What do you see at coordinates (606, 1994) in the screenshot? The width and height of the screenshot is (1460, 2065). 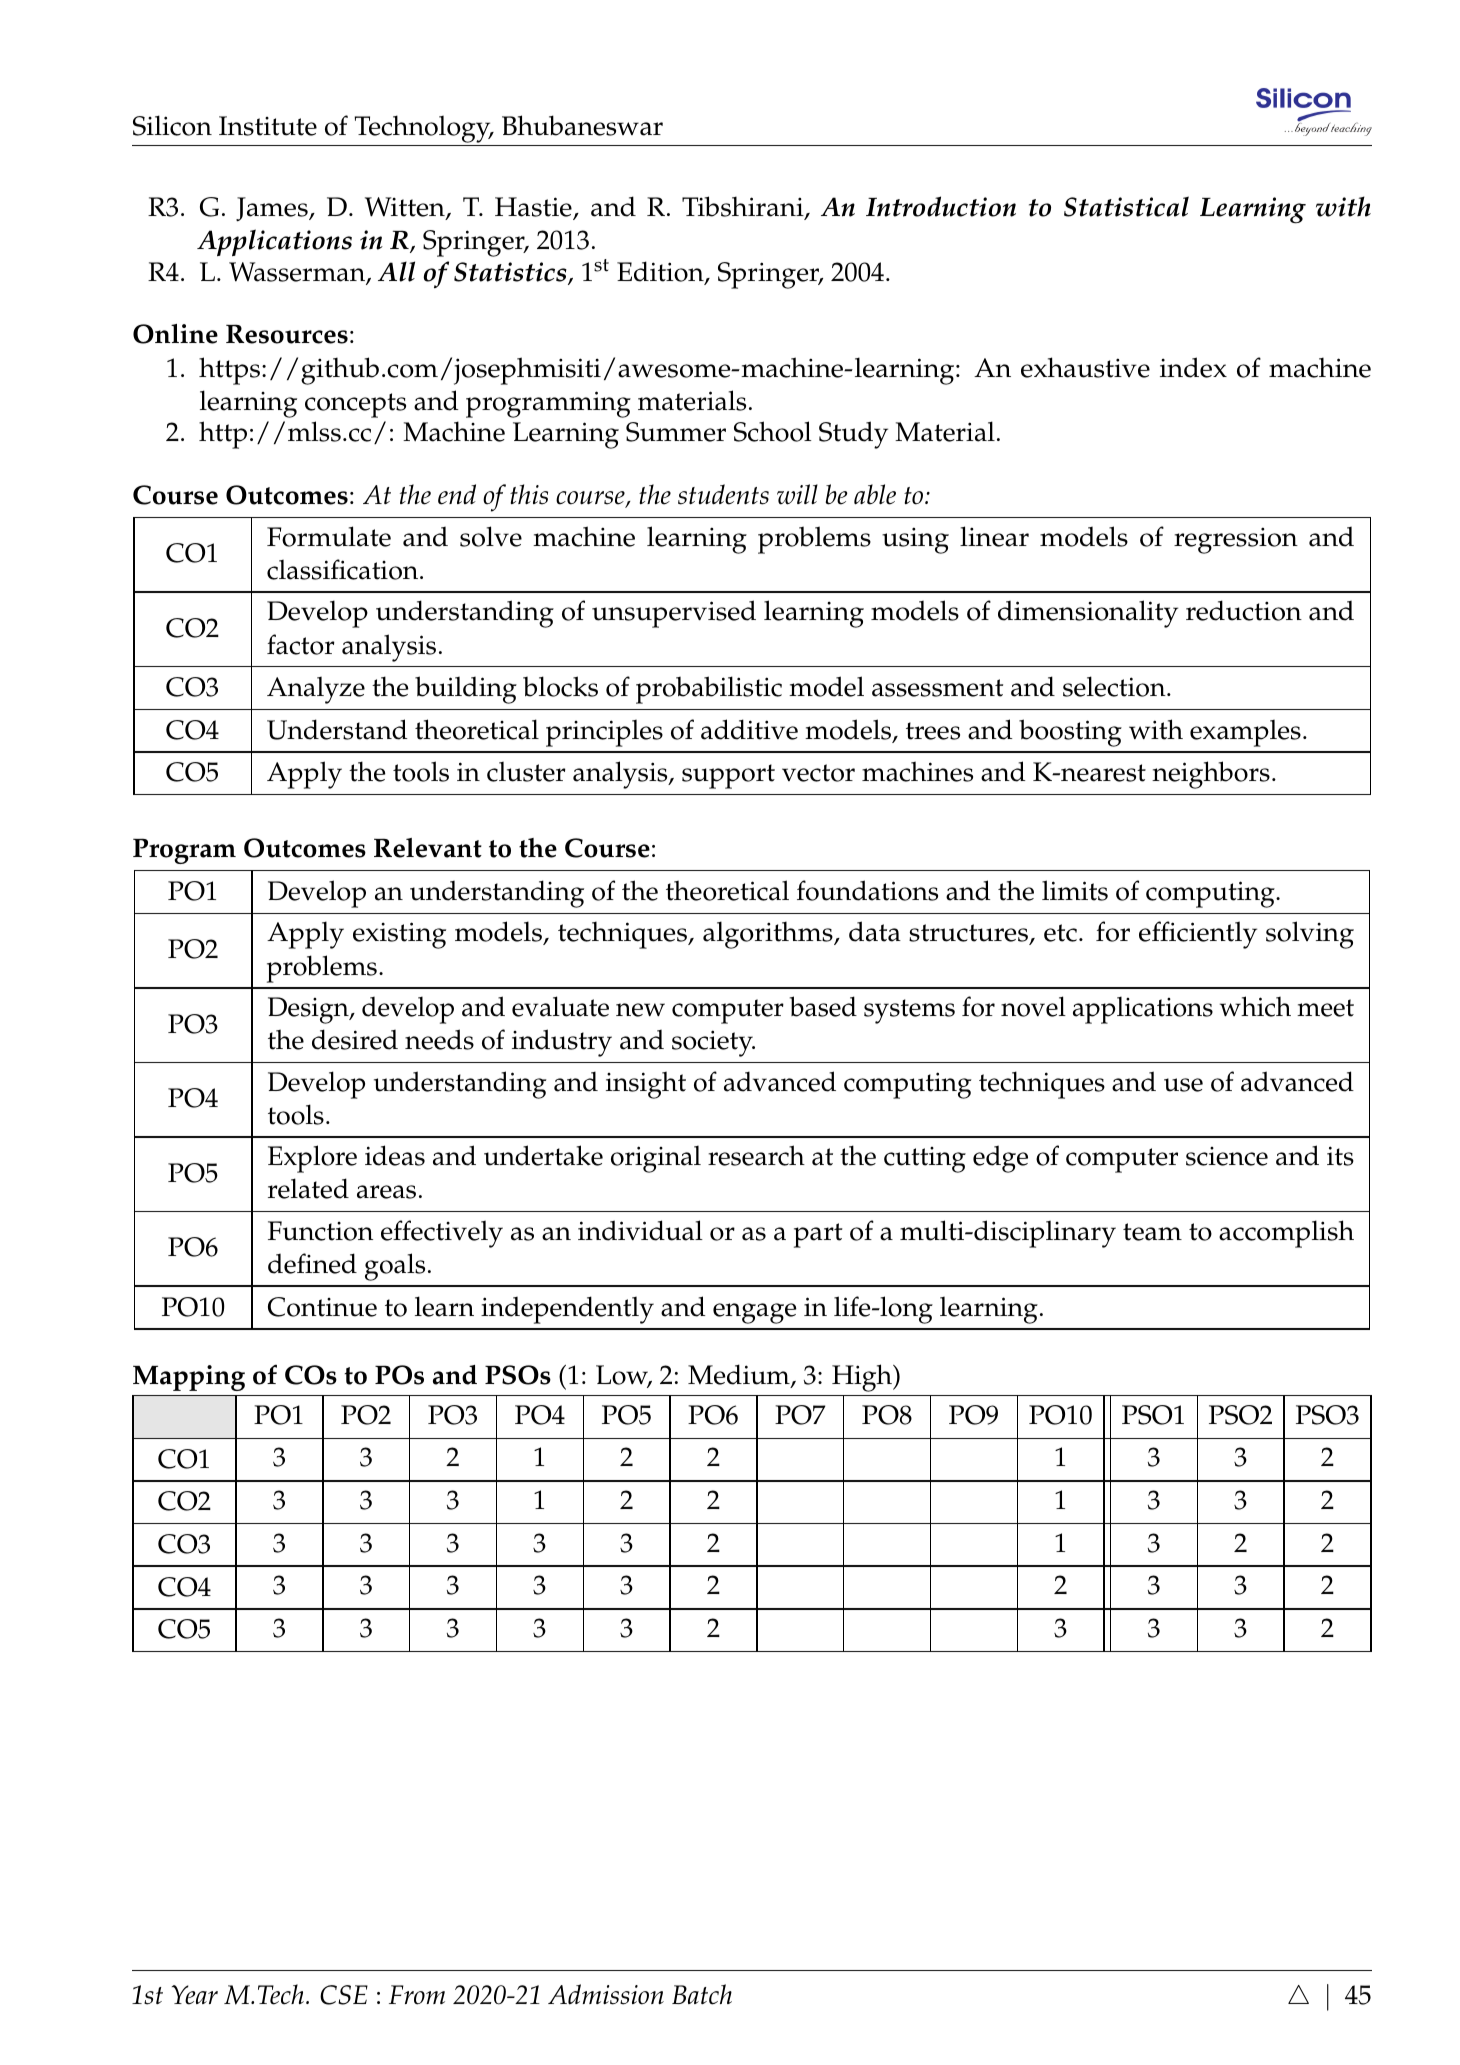 I see `Admission` at bounding box center [606, 1994].
